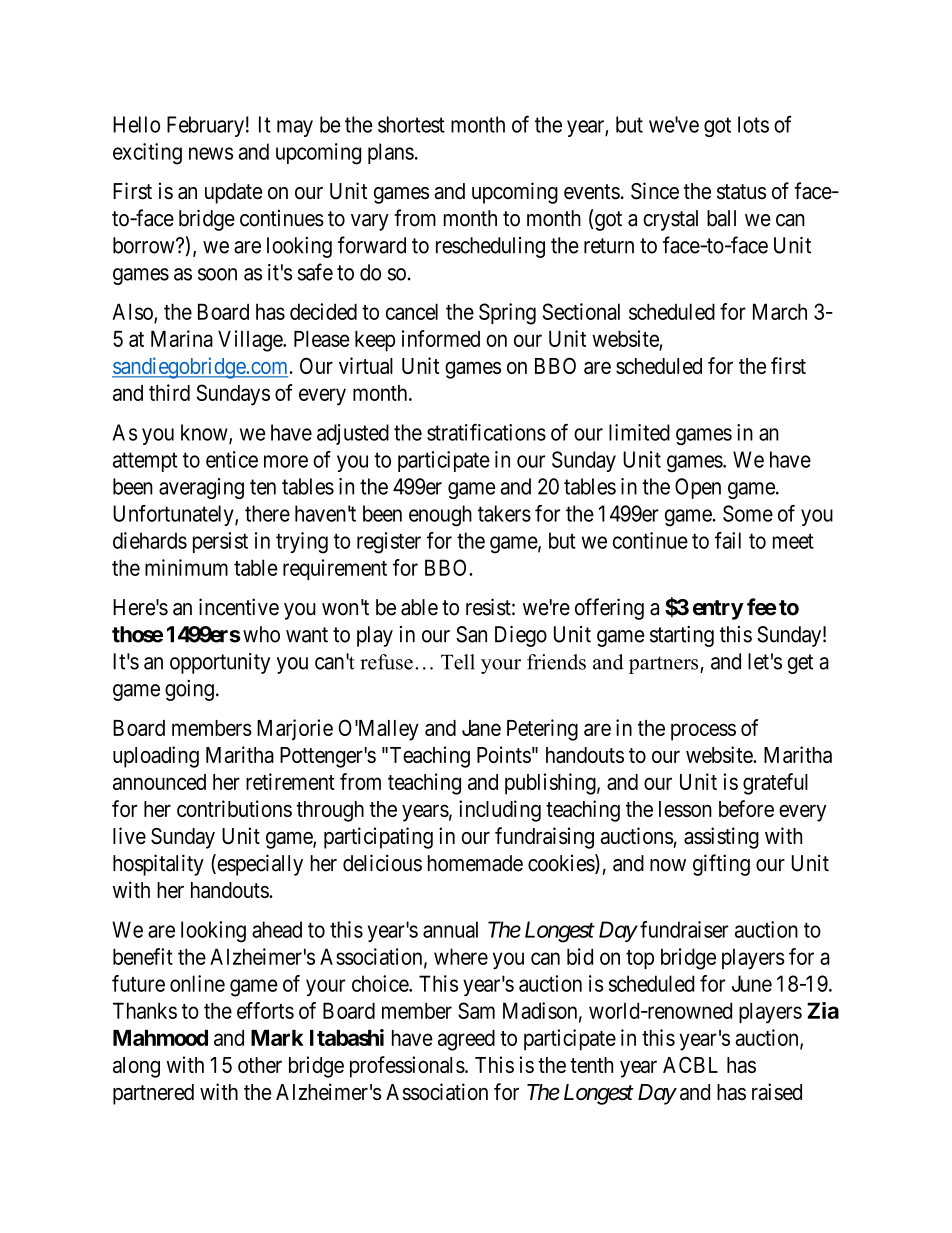 The height and width of the document is (1233, 952). What do you see at coordinates (698, 488) in the document?
I see `Open` at bounding box center [698, 488].
